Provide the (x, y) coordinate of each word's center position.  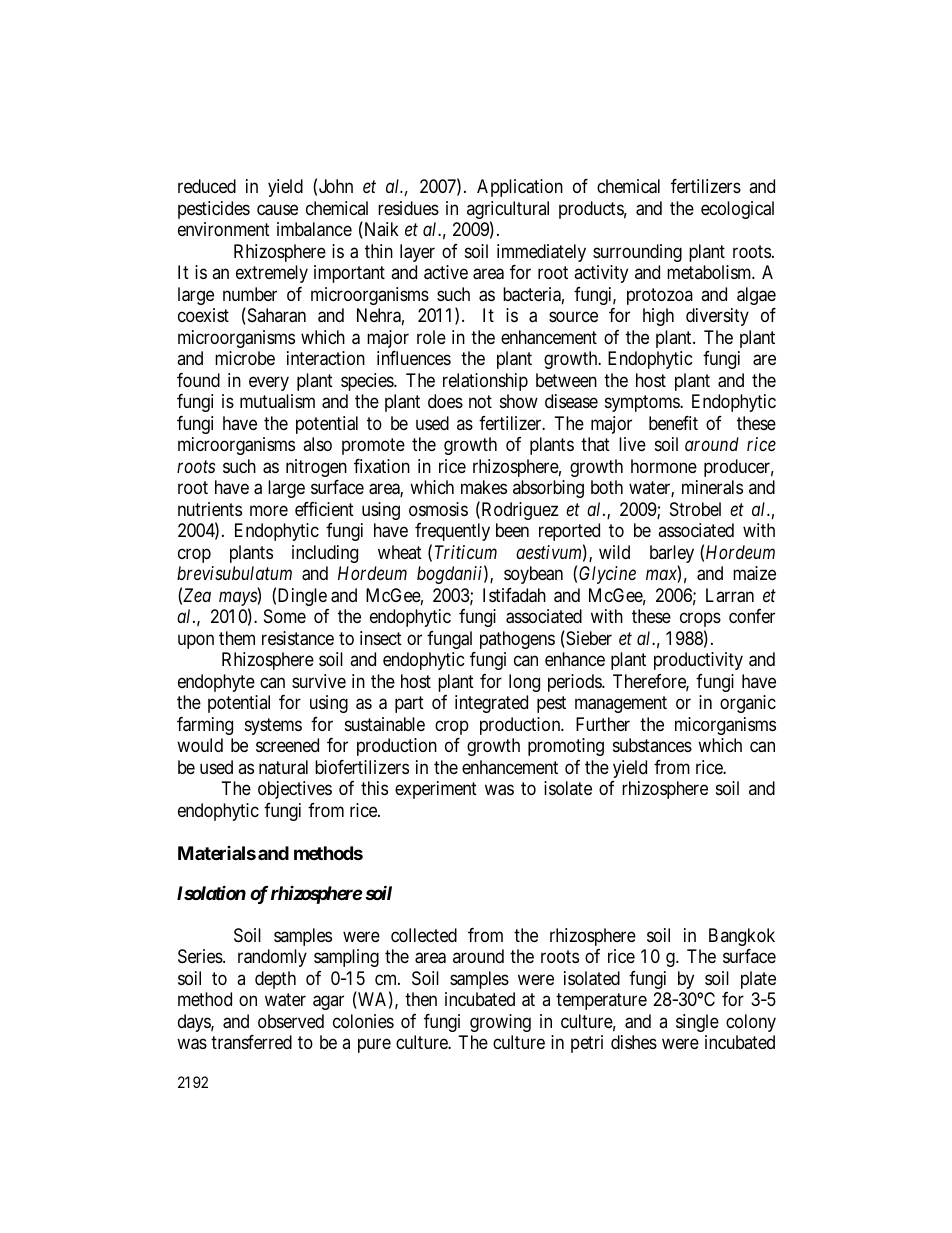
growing (500, 1023)
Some (285, 616)
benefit (673, 423)
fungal (449, 640)
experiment (436, 790)
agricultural (508, 211)
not (480, 402)
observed (291, 1021)
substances (652, 745)
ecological (737, 210)
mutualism (277, 401)
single (697, 1023)
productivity (698, 661)
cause (277, 210)
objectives (295, 790)
